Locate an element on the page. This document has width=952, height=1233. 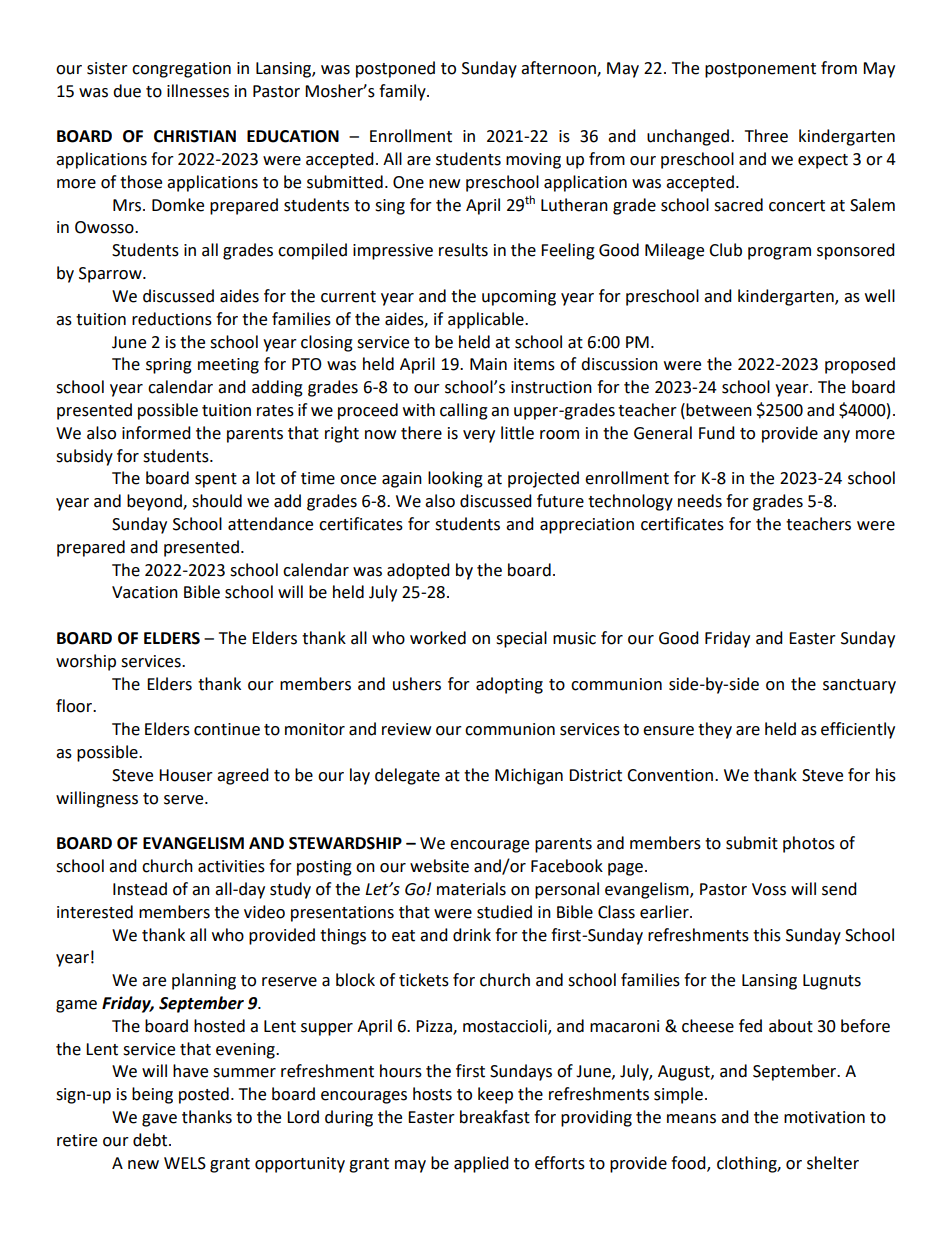
sanctuary is located at coordinates (859, 686).
